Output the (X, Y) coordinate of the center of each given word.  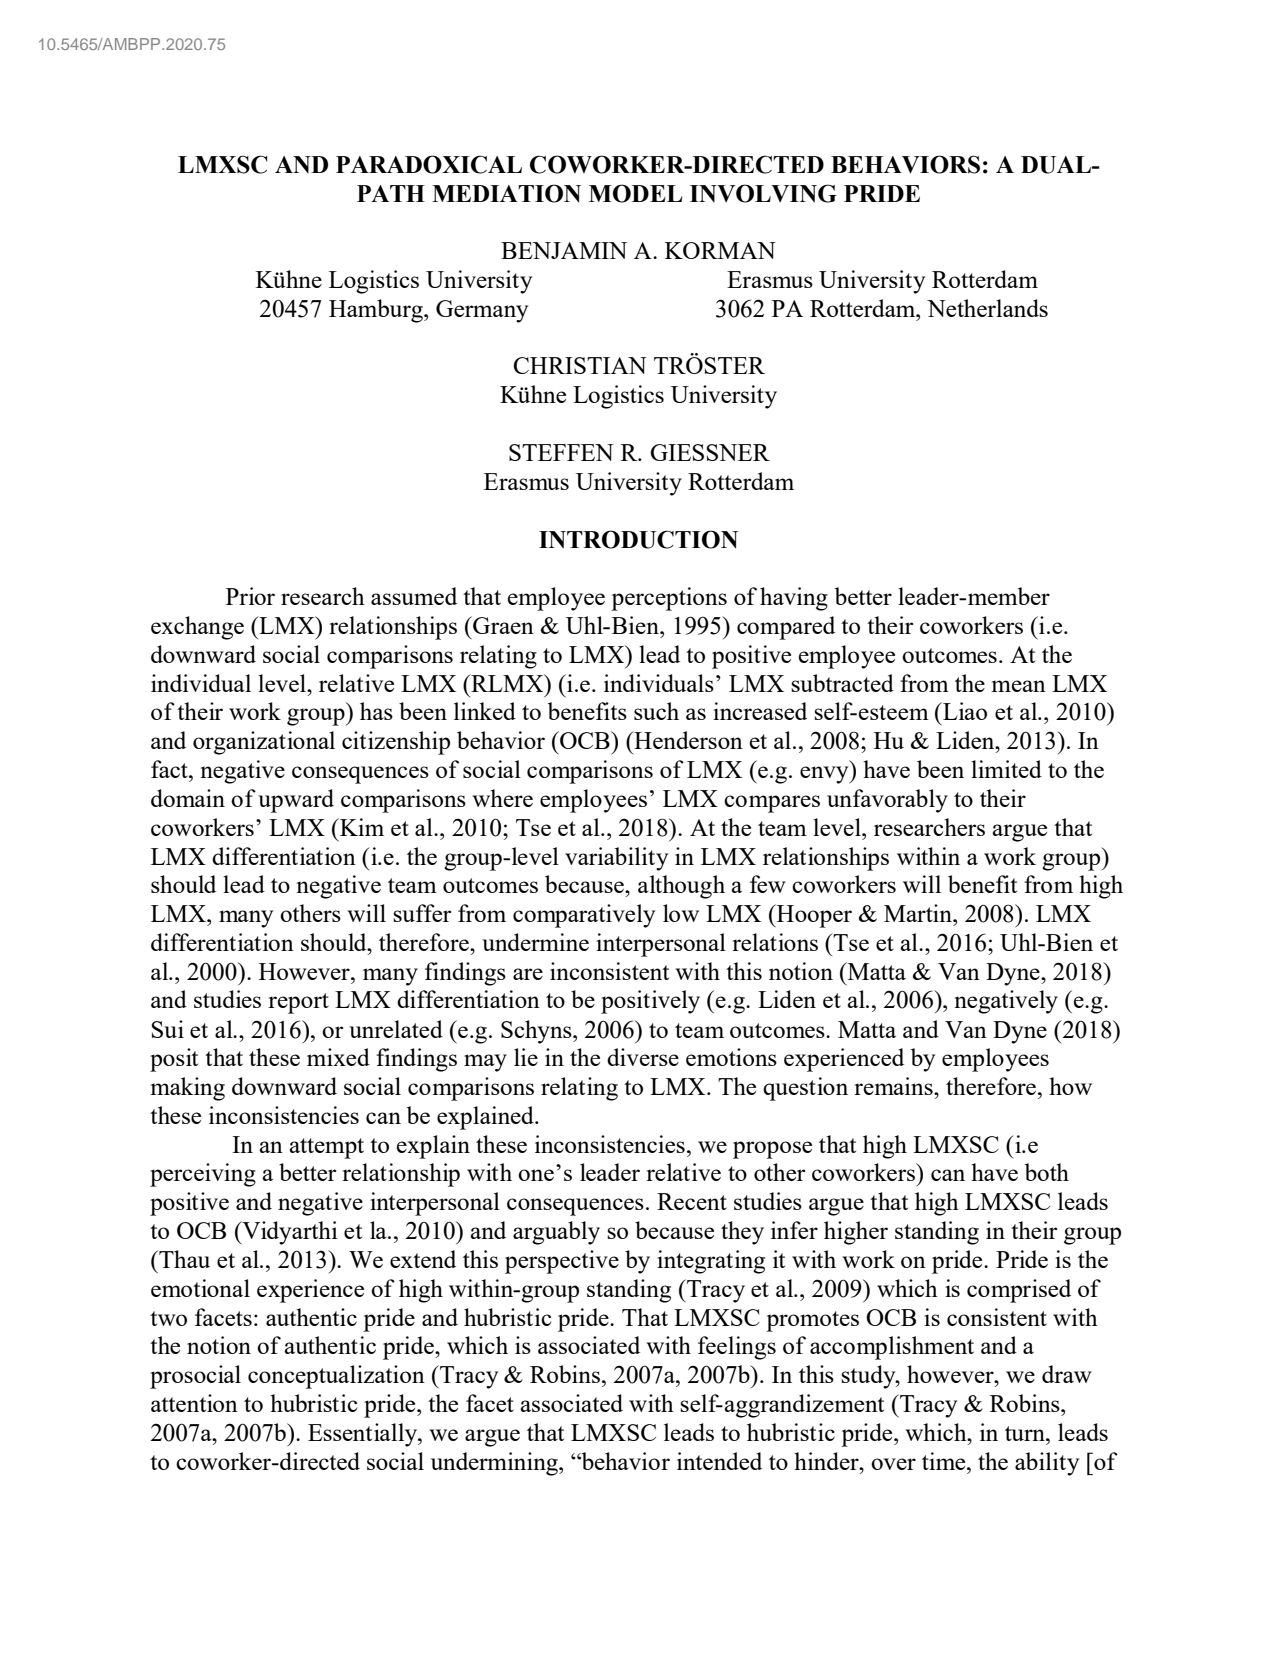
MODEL (636, 193)
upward (296, 801)
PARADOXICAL (429, 164)
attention (194, 1403)
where (502, 798)
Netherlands (987, 308)
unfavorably (887, 801)
